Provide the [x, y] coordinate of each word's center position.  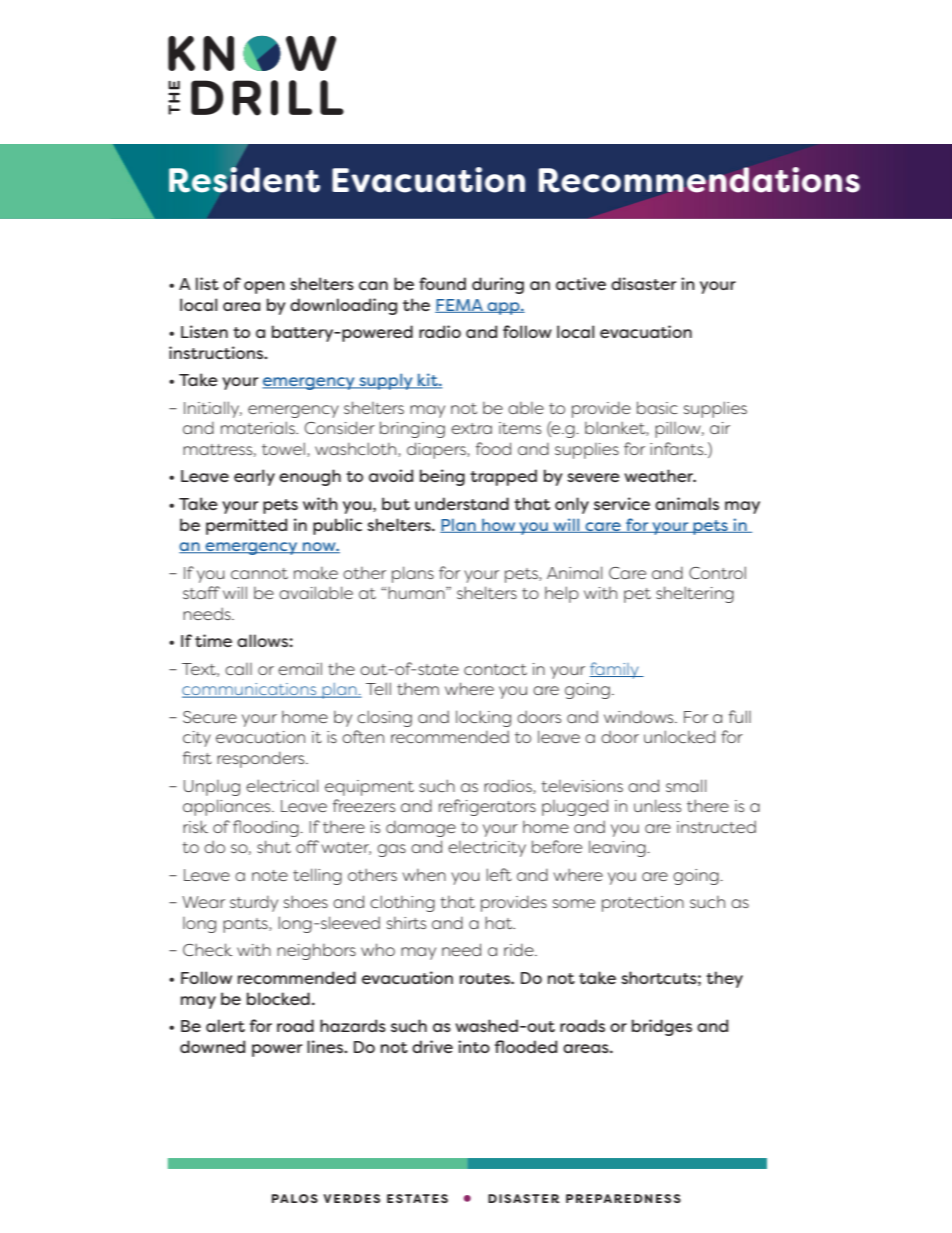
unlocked [679, 736]
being [442, 477]
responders [262, 760]
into [474, 1046]
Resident [244, 180]
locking [483, 718]
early [254, 477]
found [442, 283]
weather [660, 475]
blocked [278, 998]
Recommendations [699, 180]
